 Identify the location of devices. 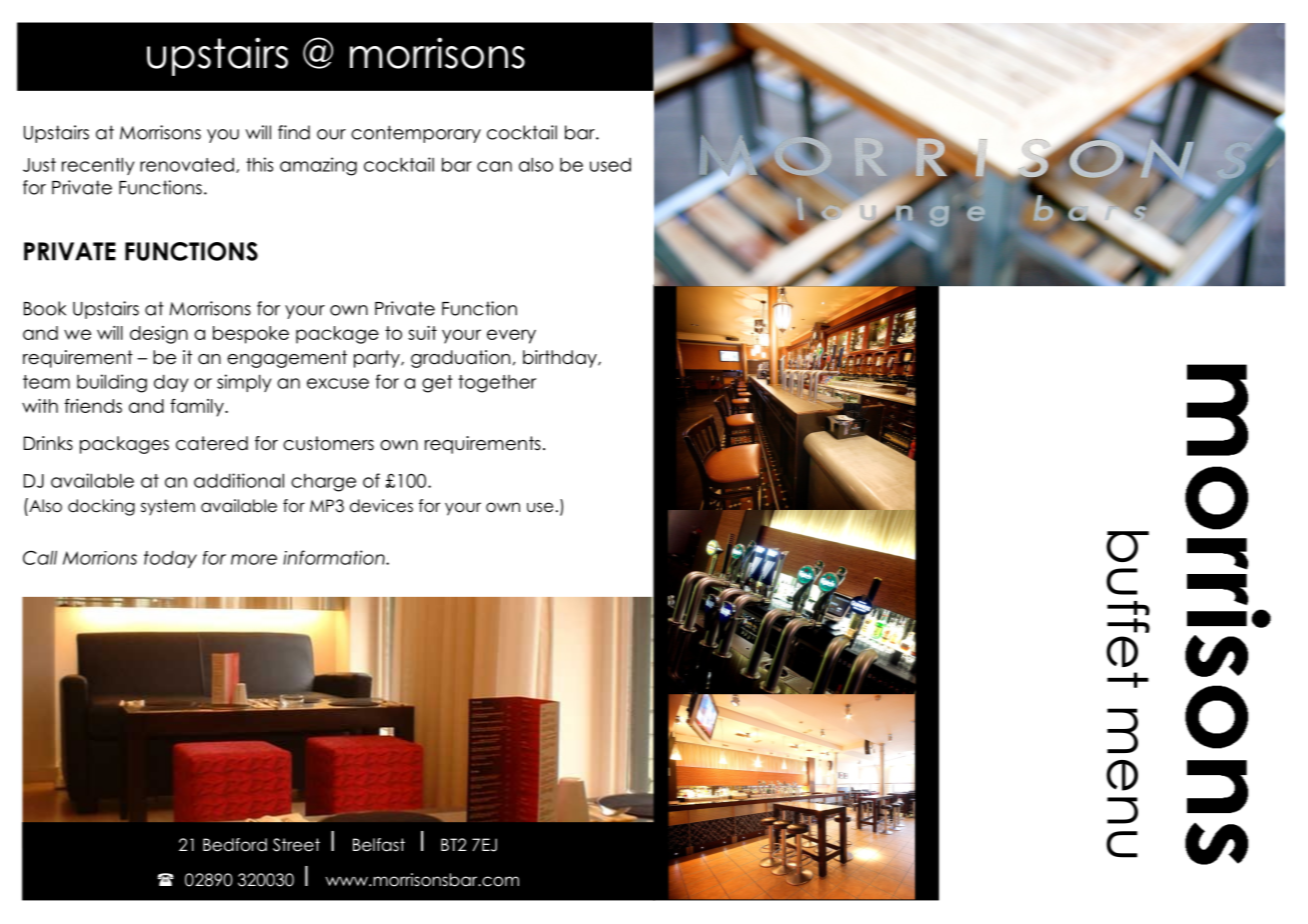
(381, 506).
